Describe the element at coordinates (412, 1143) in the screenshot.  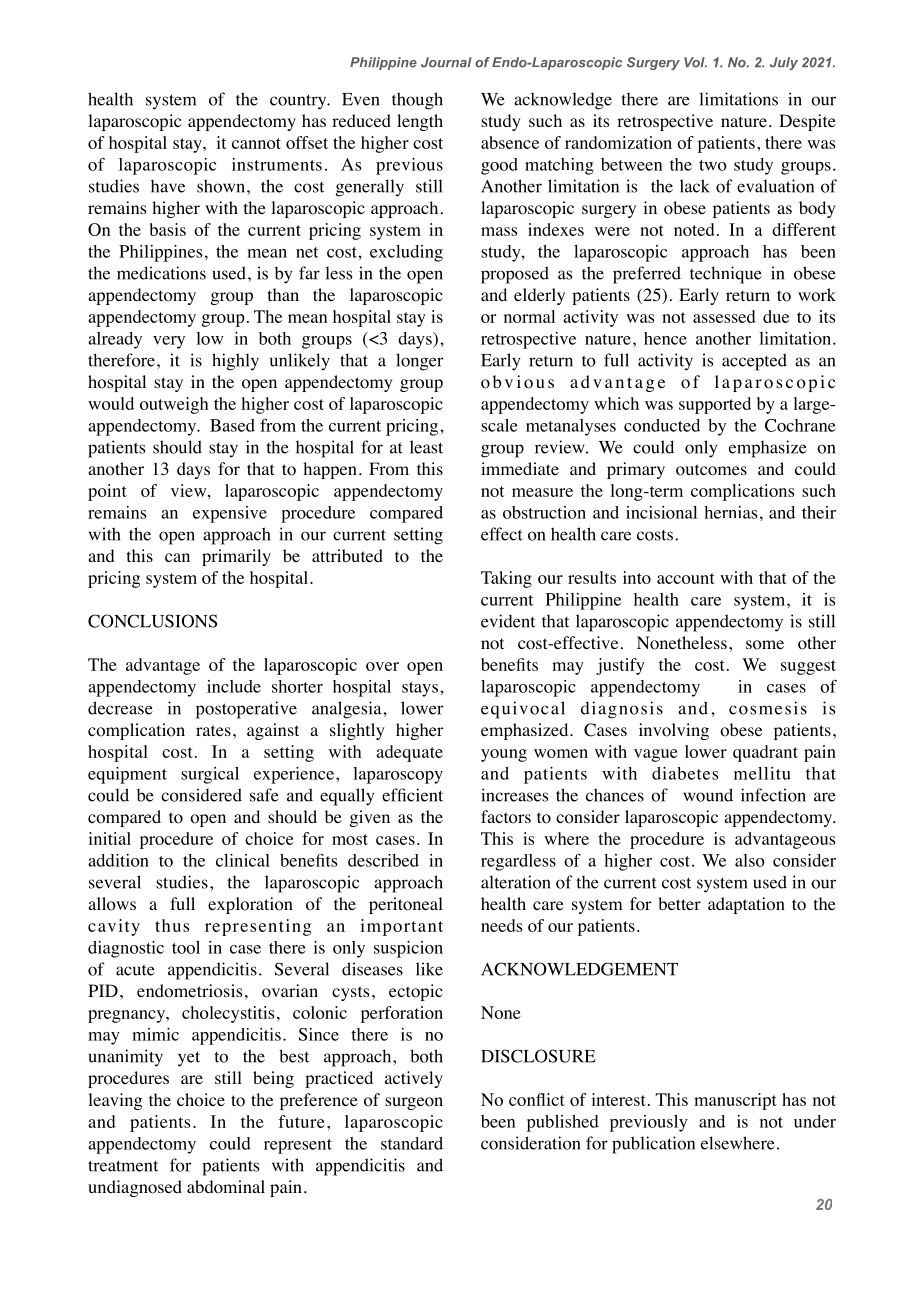
I see `standard` at that location.
